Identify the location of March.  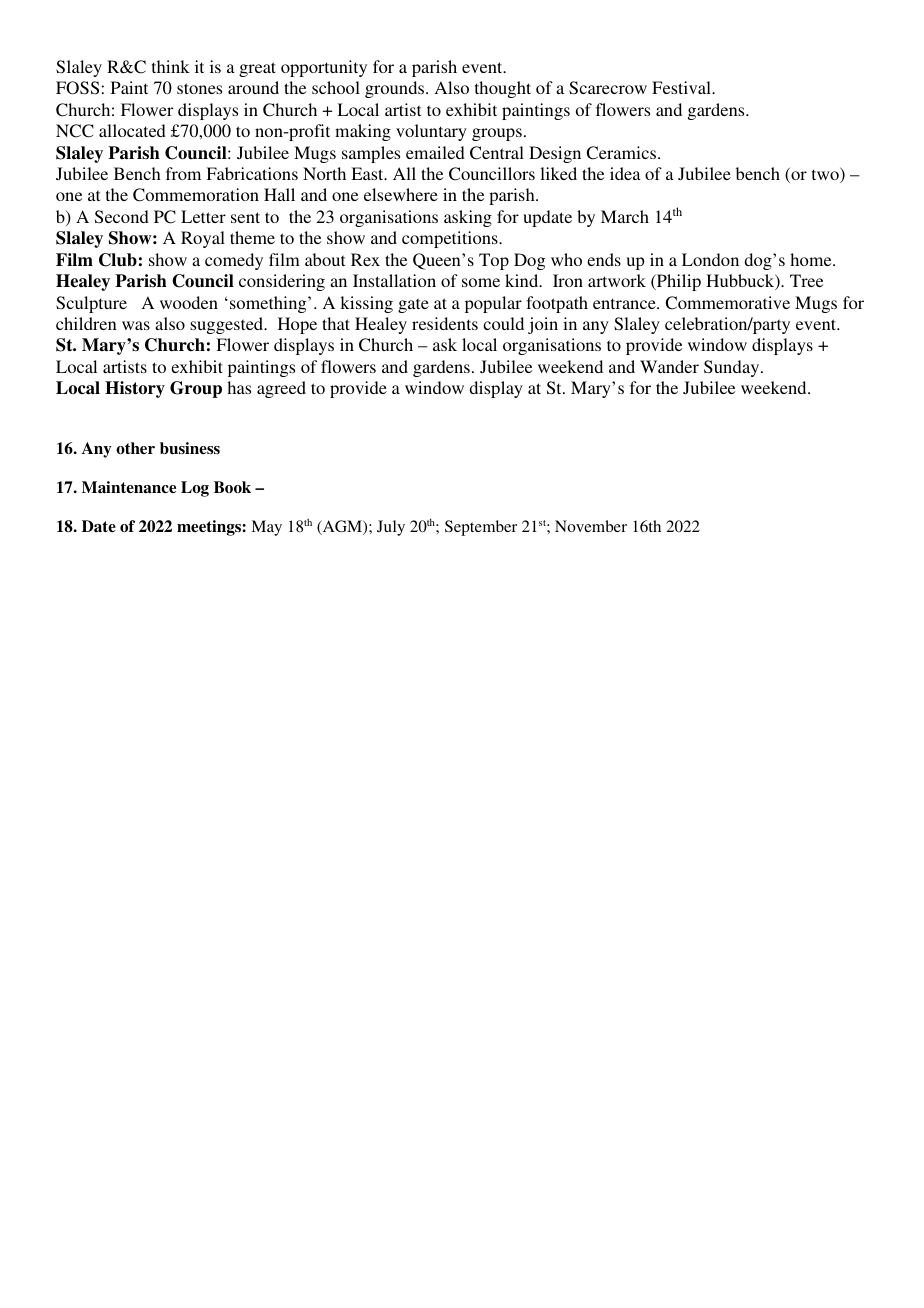
(625, 216).
